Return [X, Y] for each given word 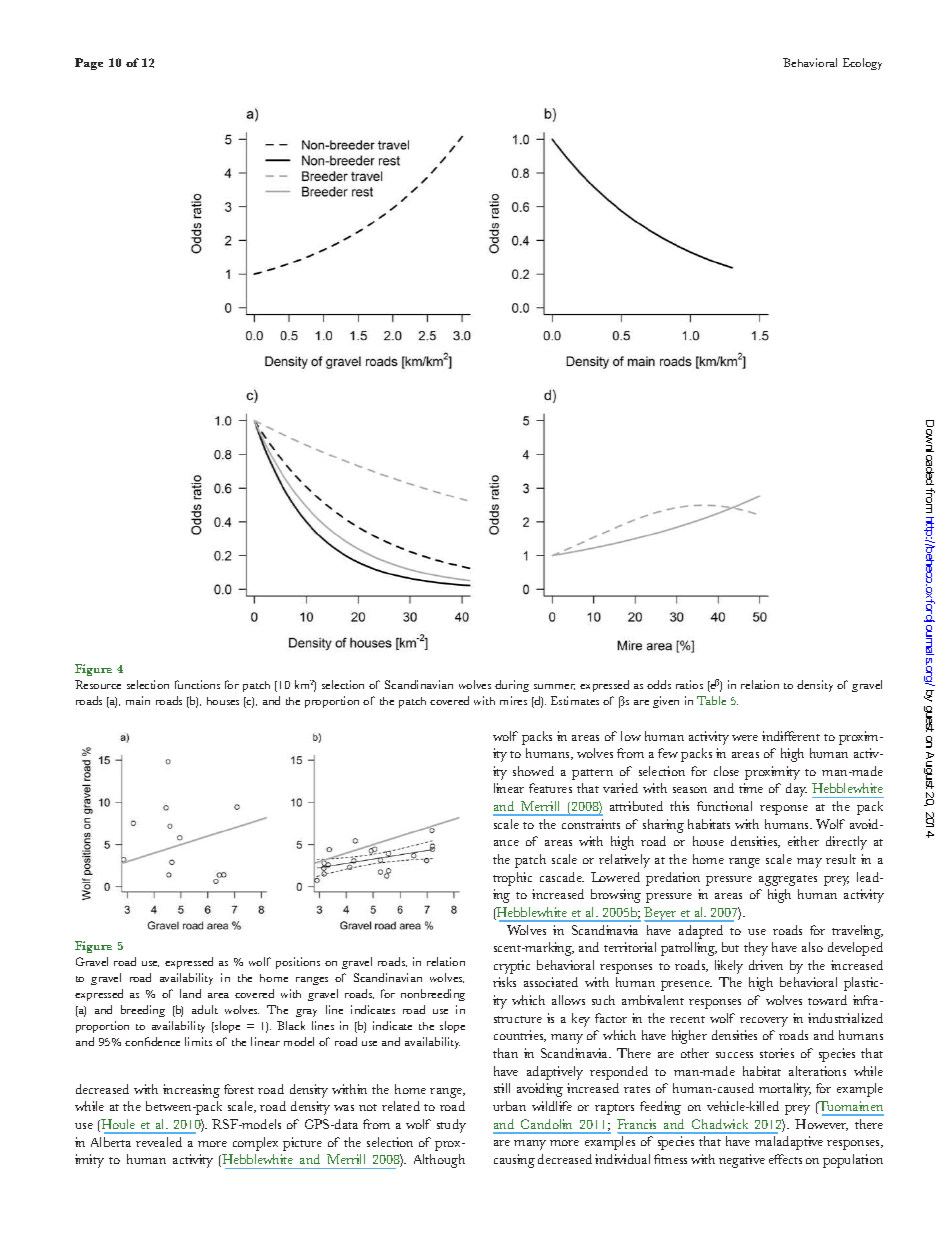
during [512, 686]
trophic [512, 879]
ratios [689, 684]
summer [554, 687]
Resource [98, 684]
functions [197, 684]
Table [711, 700]
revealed [159, 1142]
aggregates [788, 880]
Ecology [862, 64]
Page [89, 64]
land [190, 993]
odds [659, 684]
